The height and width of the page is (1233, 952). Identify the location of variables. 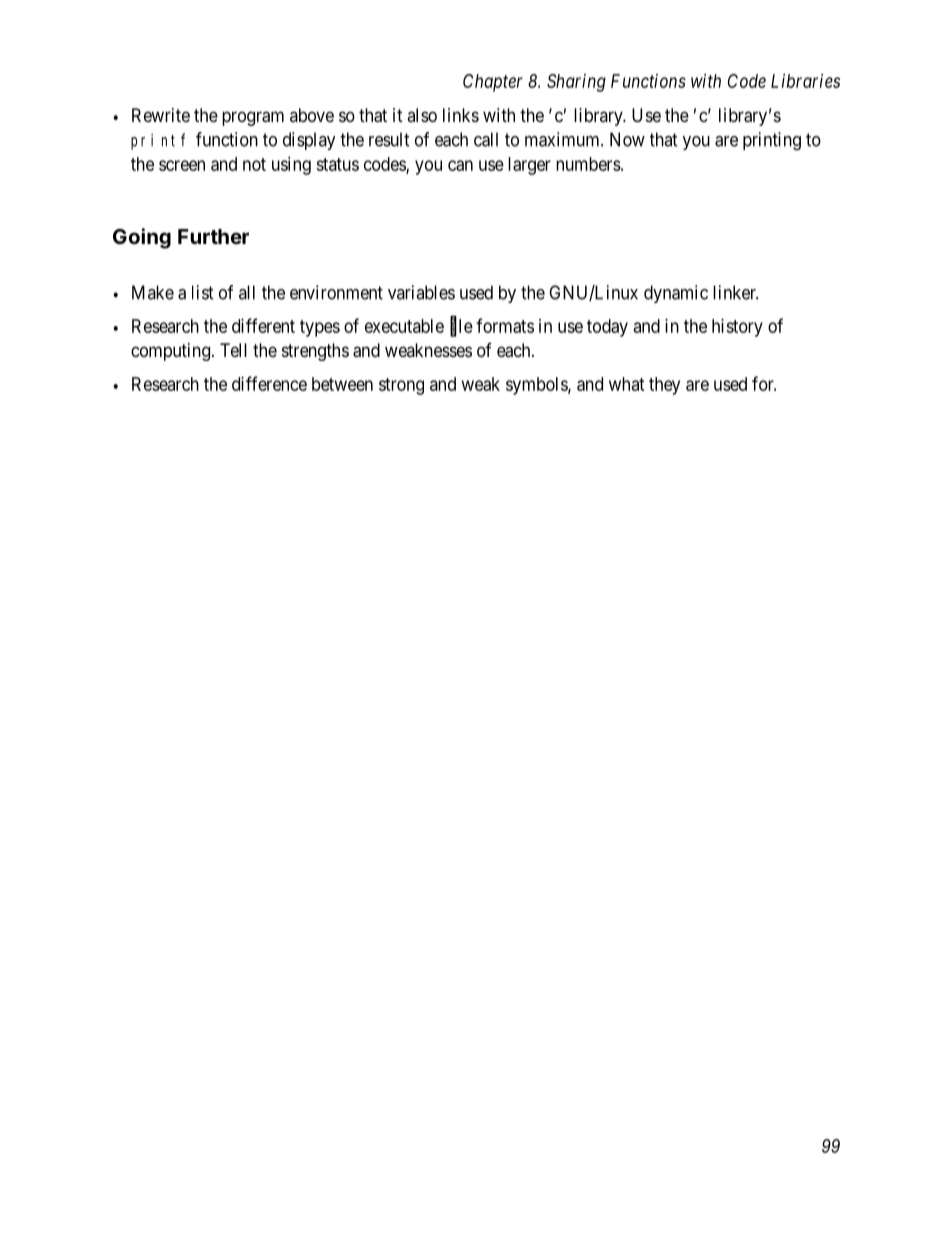
(421, 292).
